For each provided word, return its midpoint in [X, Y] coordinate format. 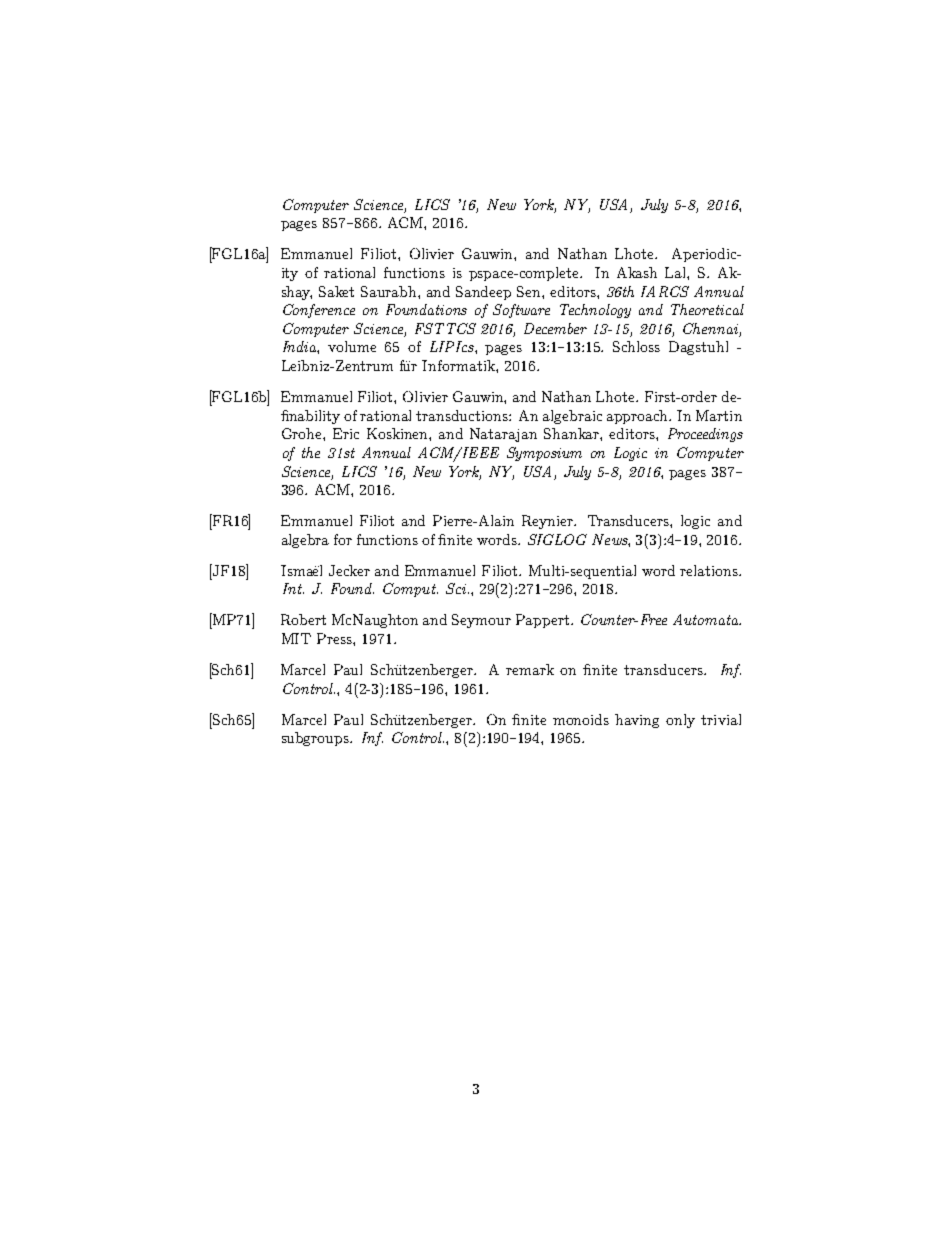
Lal [676, 272]
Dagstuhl [698, 348]
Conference [319, 311]
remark [530, 669]
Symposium [544, 454]
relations [710, 570]
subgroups [316, 739]
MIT [296, 638]
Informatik [459, 365]
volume [352, 346]
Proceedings [705, 435]
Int [293, 588]
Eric [346, 433]
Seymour [481, 621]
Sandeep [483, 293]
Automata [707, 619]
